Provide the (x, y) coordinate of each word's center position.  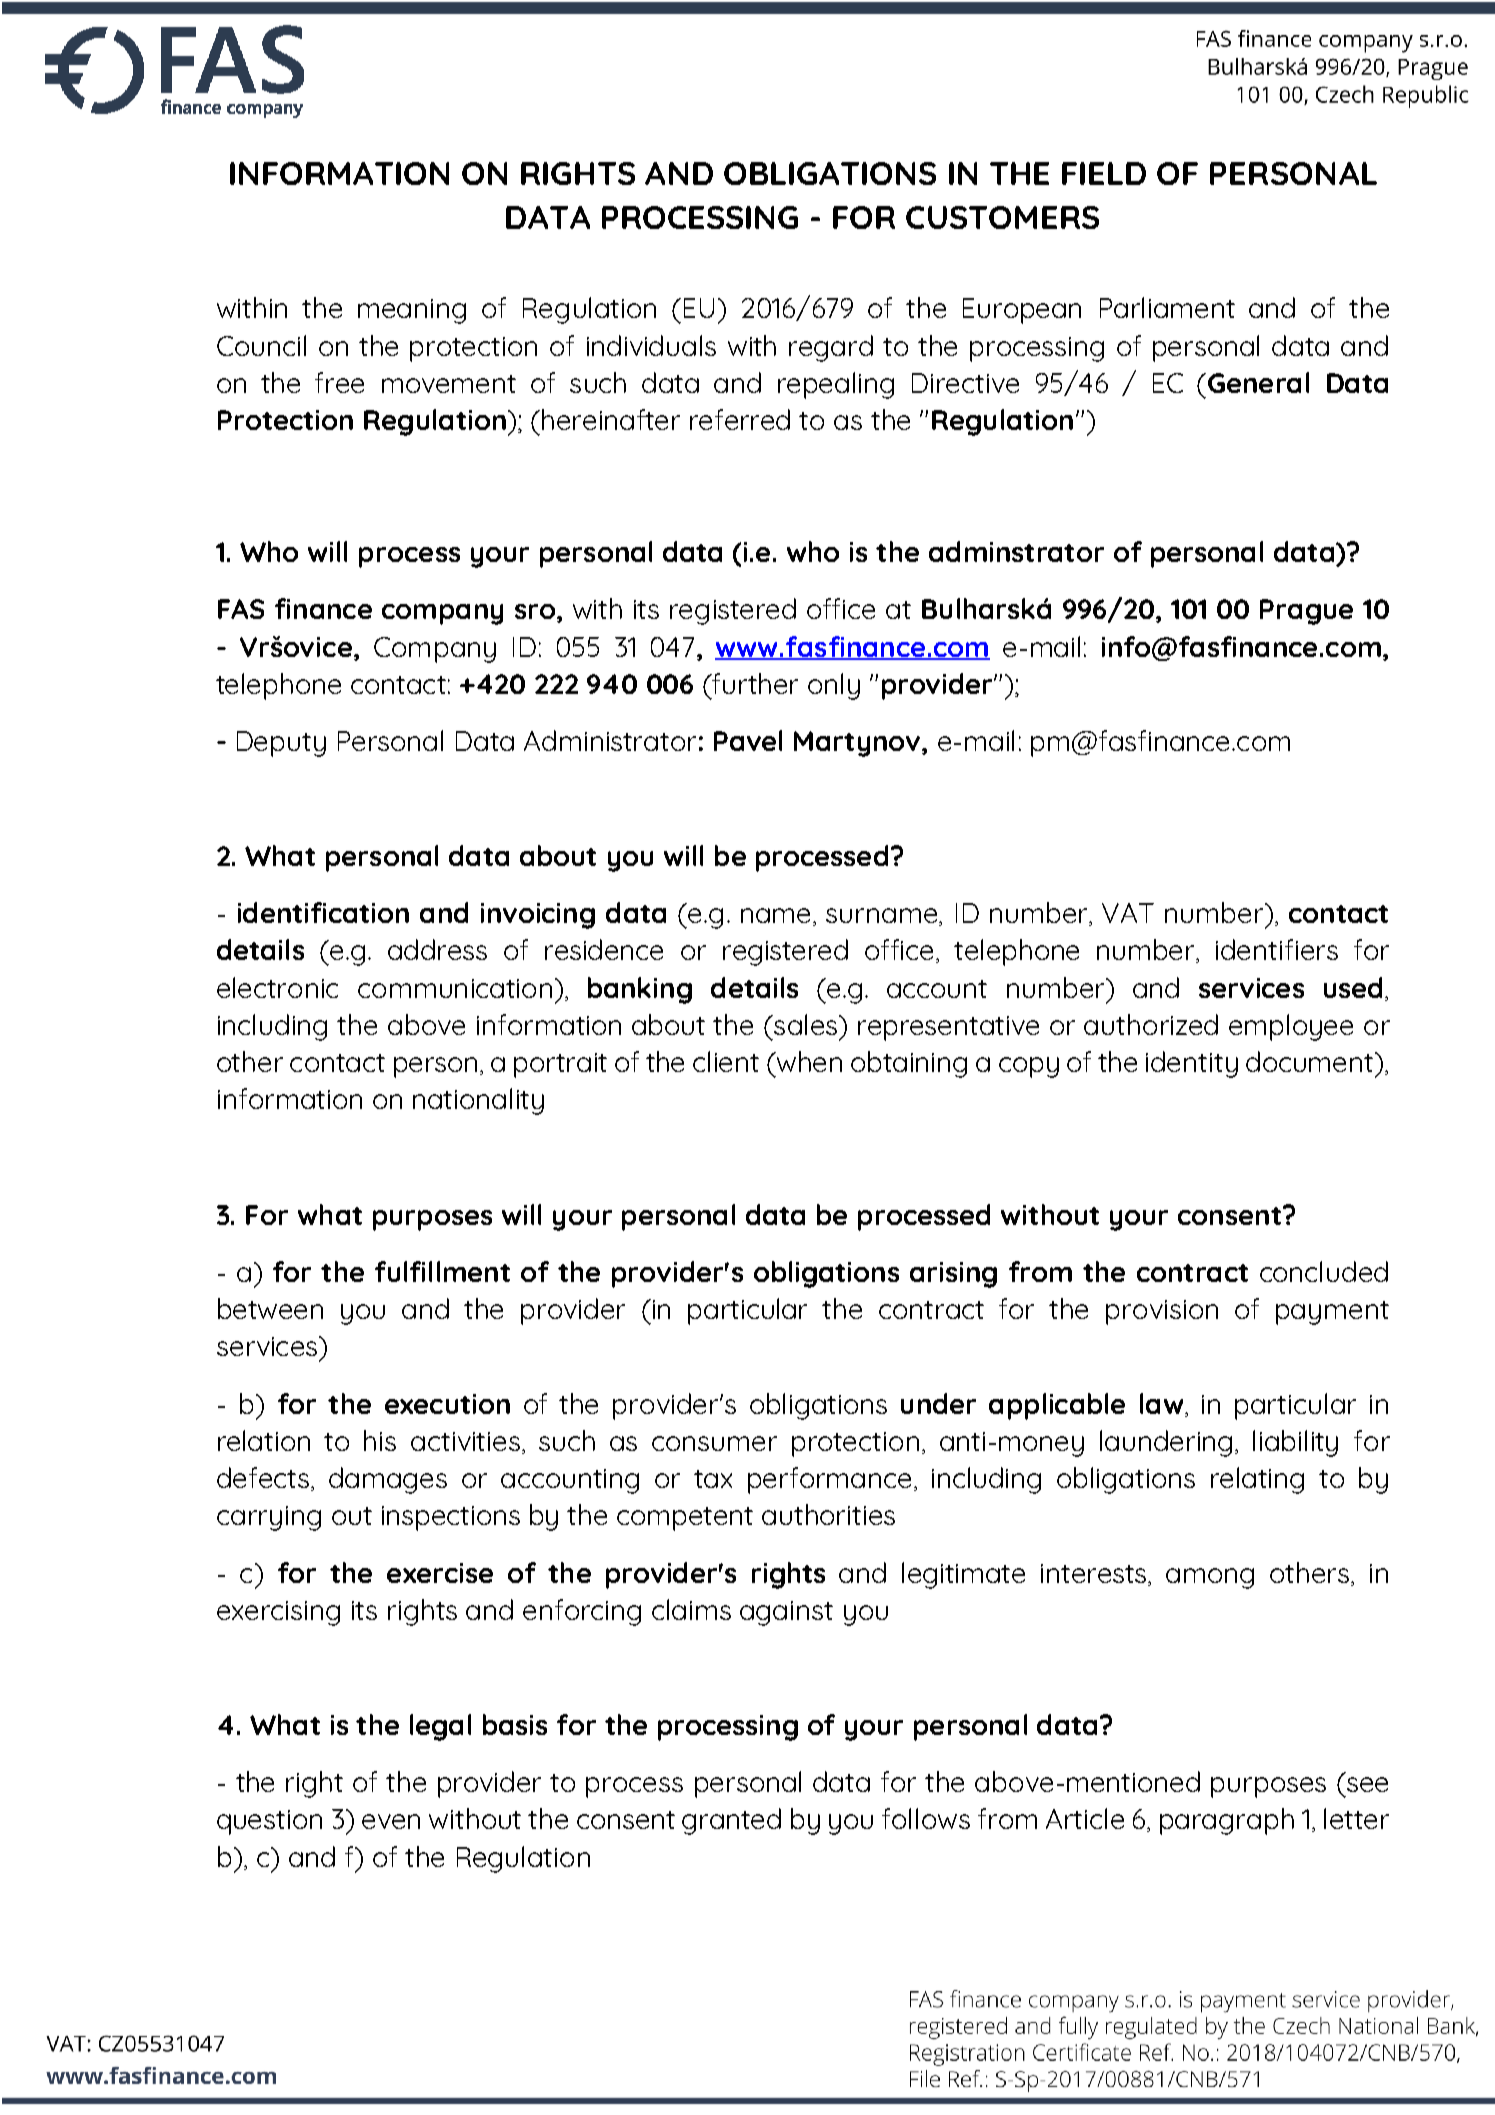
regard (831, 348)
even (391, 1821)
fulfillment (442, 1271)
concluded (1324, 1271)
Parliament (1167, 307)
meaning (412, 311)
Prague (1306, 612)
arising (953, 1275)
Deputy (281, 744)
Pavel (748, 740)
